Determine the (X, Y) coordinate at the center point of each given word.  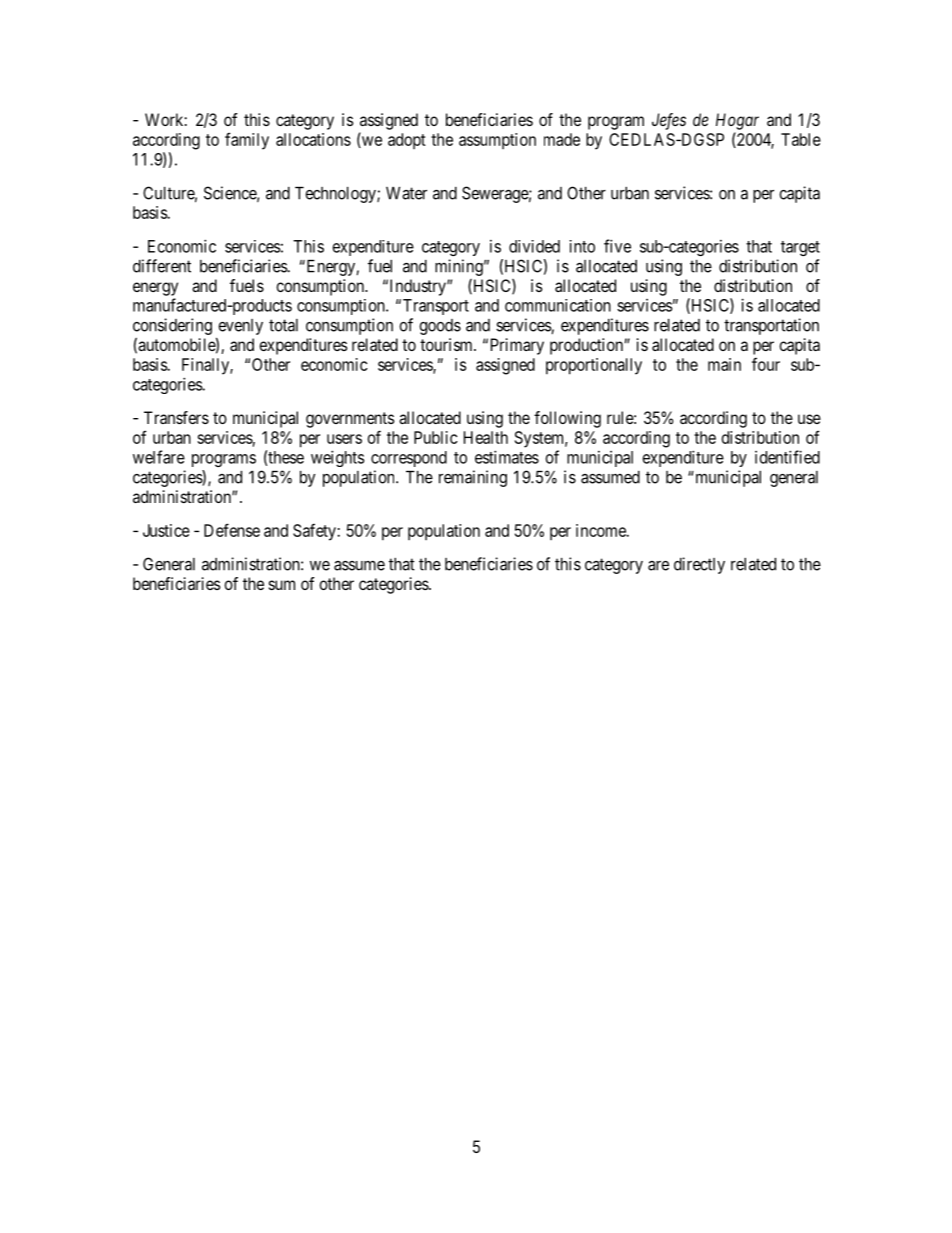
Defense (232, 530)
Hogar (737, 121)
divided (534, 246)
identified (787, 457)
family (247, 141)
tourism (447, 344)
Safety (315, 532)
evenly (240, 327)
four (766, 364)
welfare (159, 457)
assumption (497, 141)
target (800, 248)
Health (486, 437)
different (162, 266)
